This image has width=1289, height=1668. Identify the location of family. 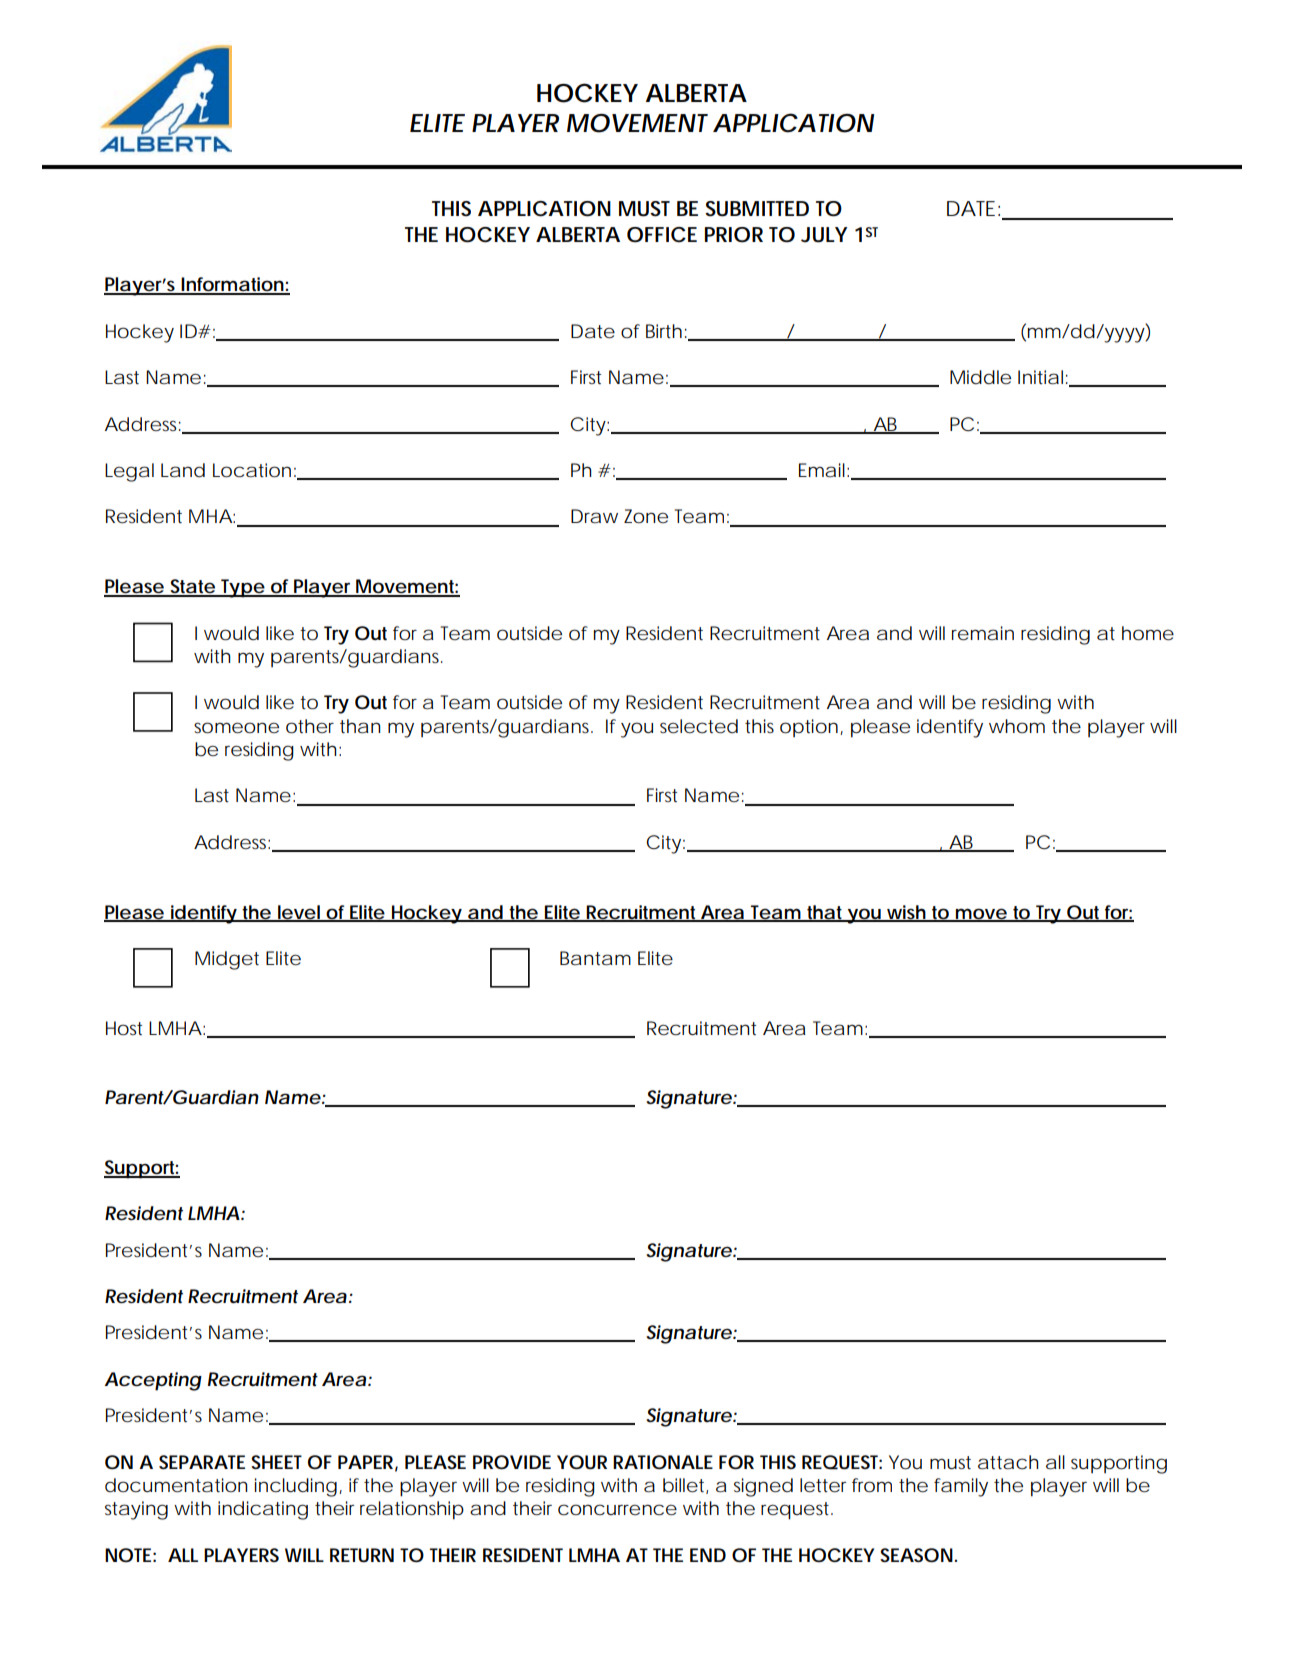
(961, 1487).
